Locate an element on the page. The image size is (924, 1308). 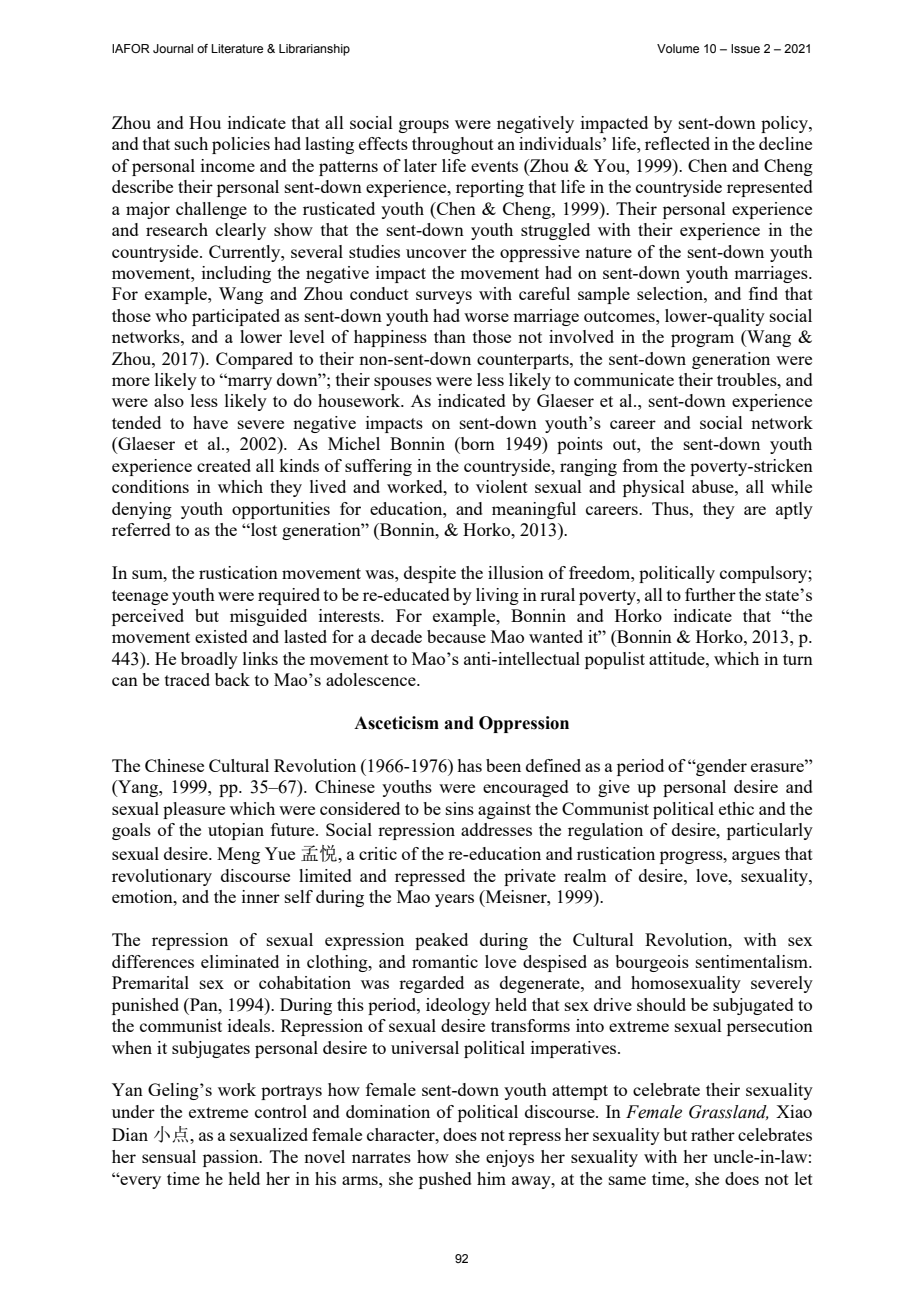
from is located at coordinates (640, 465).
